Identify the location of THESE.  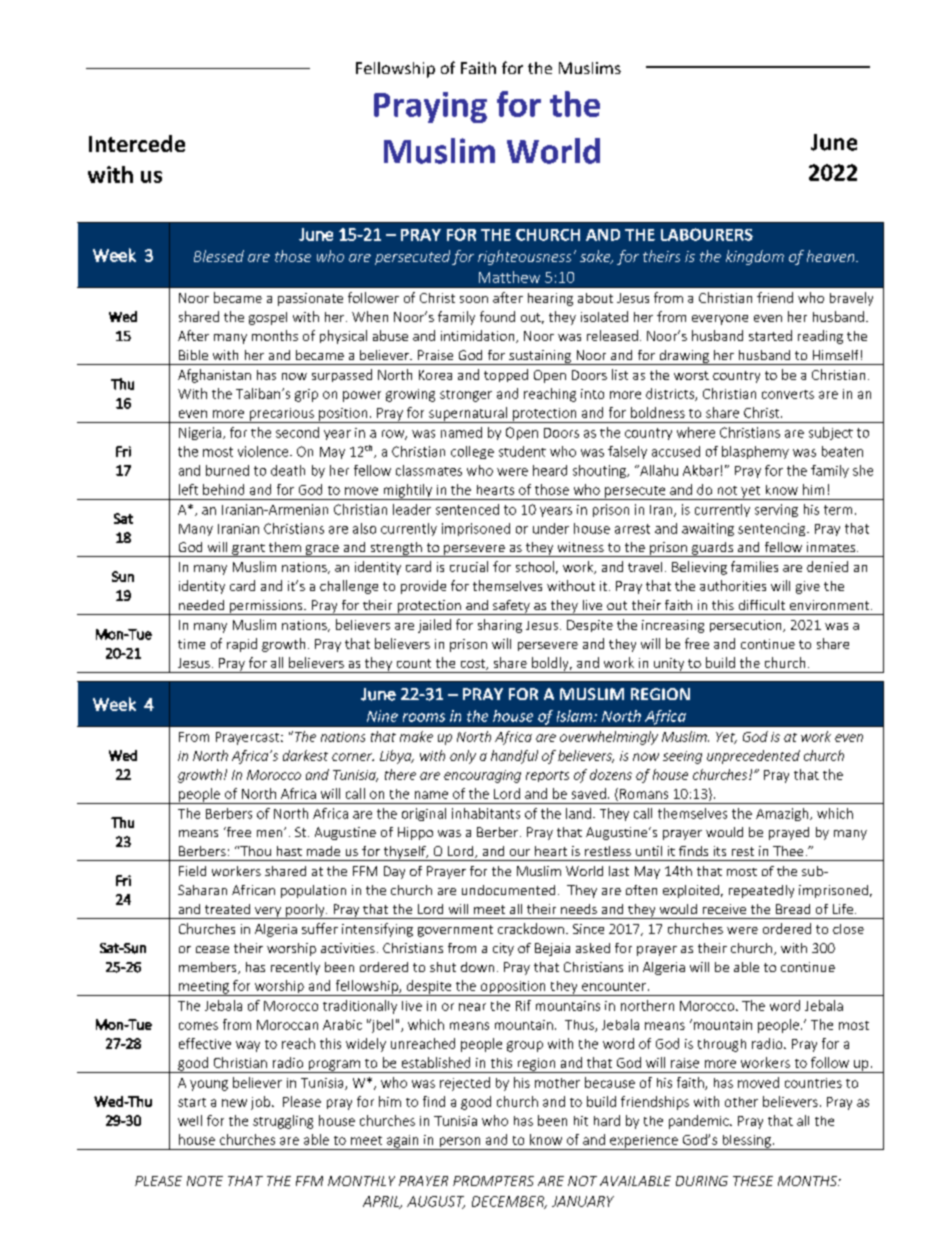
(753, 1181).
